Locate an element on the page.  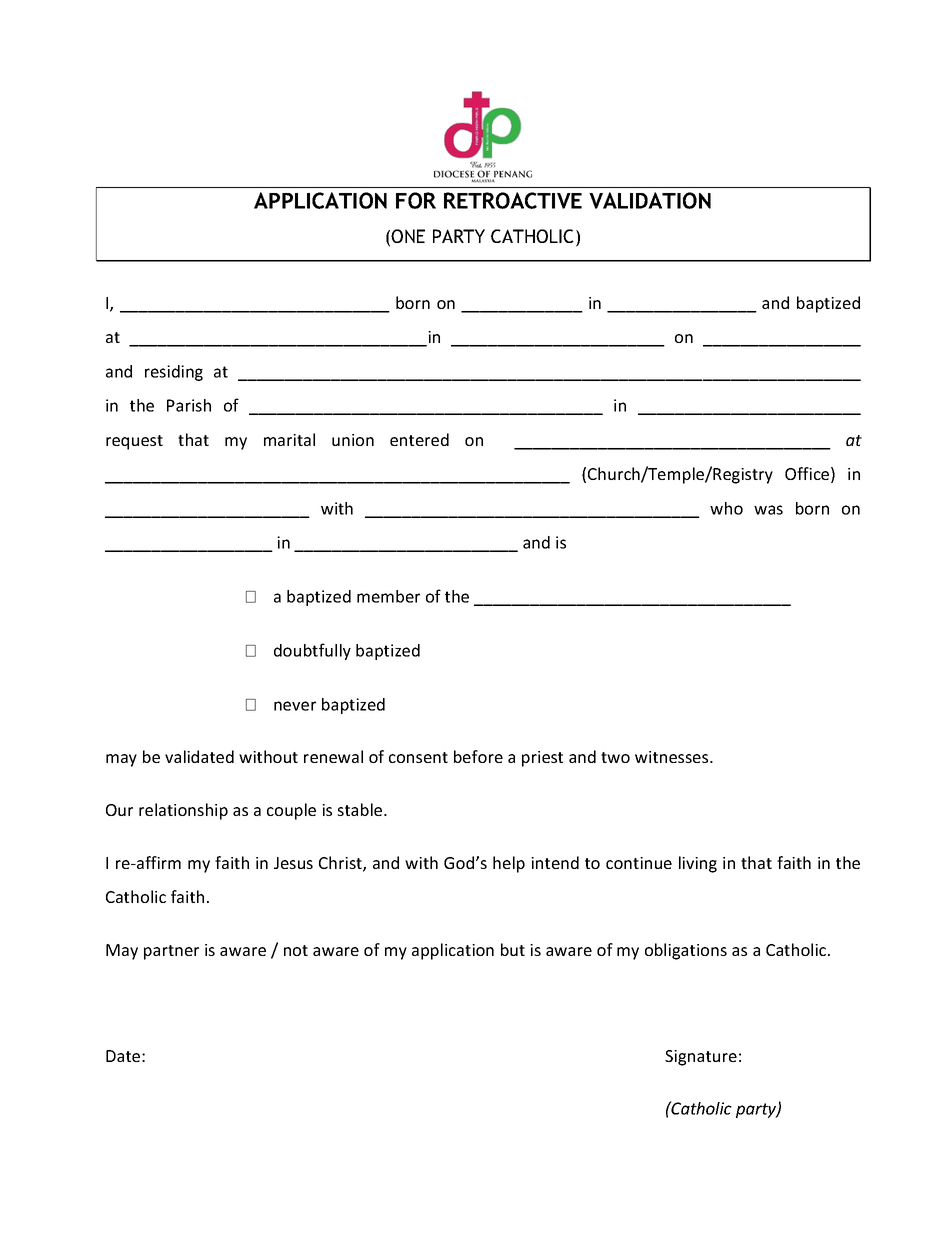
relationship is located at coordinates (183, 811).
